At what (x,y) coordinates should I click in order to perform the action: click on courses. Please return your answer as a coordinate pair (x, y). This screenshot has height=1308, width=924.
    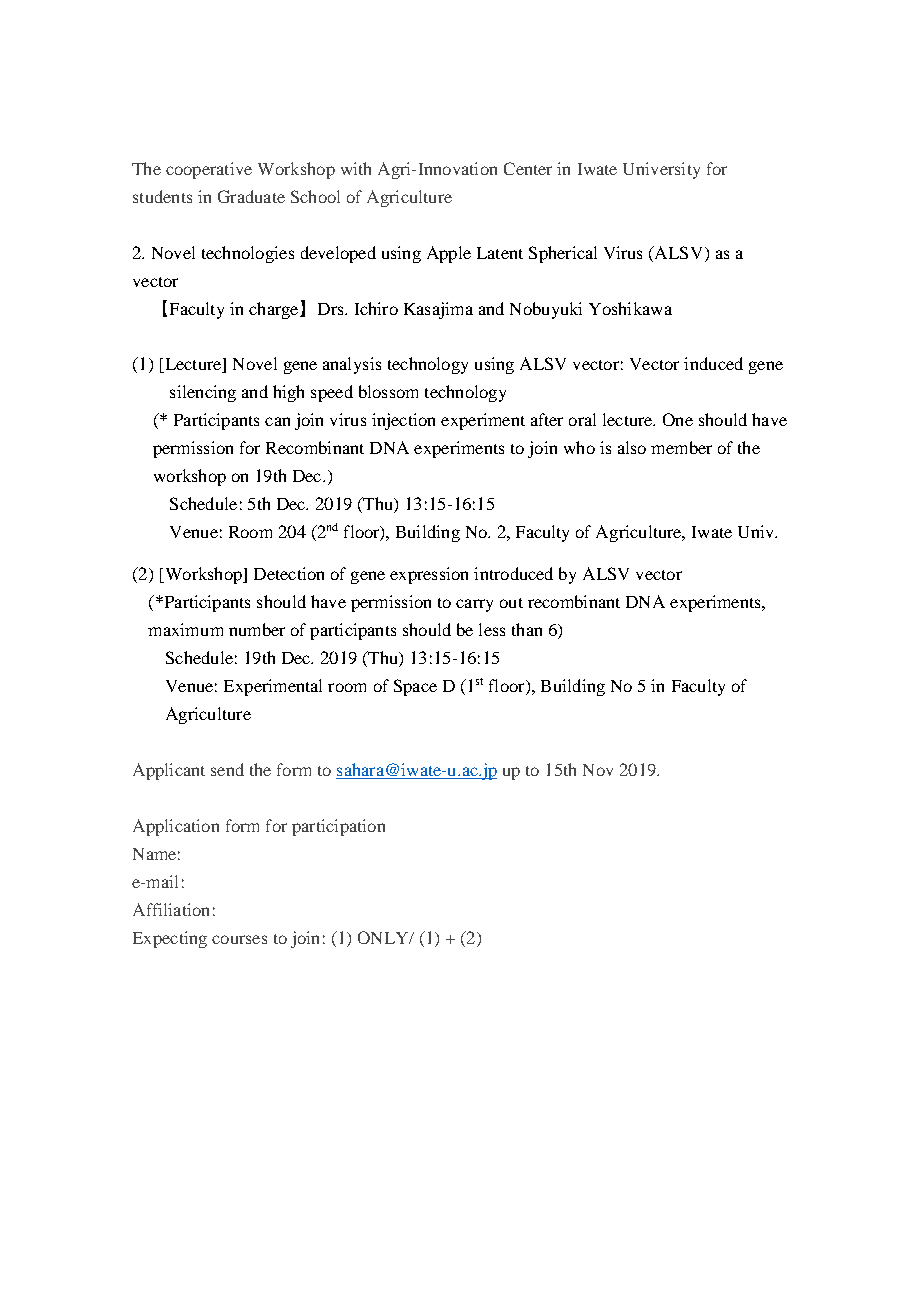
    Looking at the image, I should click on (239, 939).
